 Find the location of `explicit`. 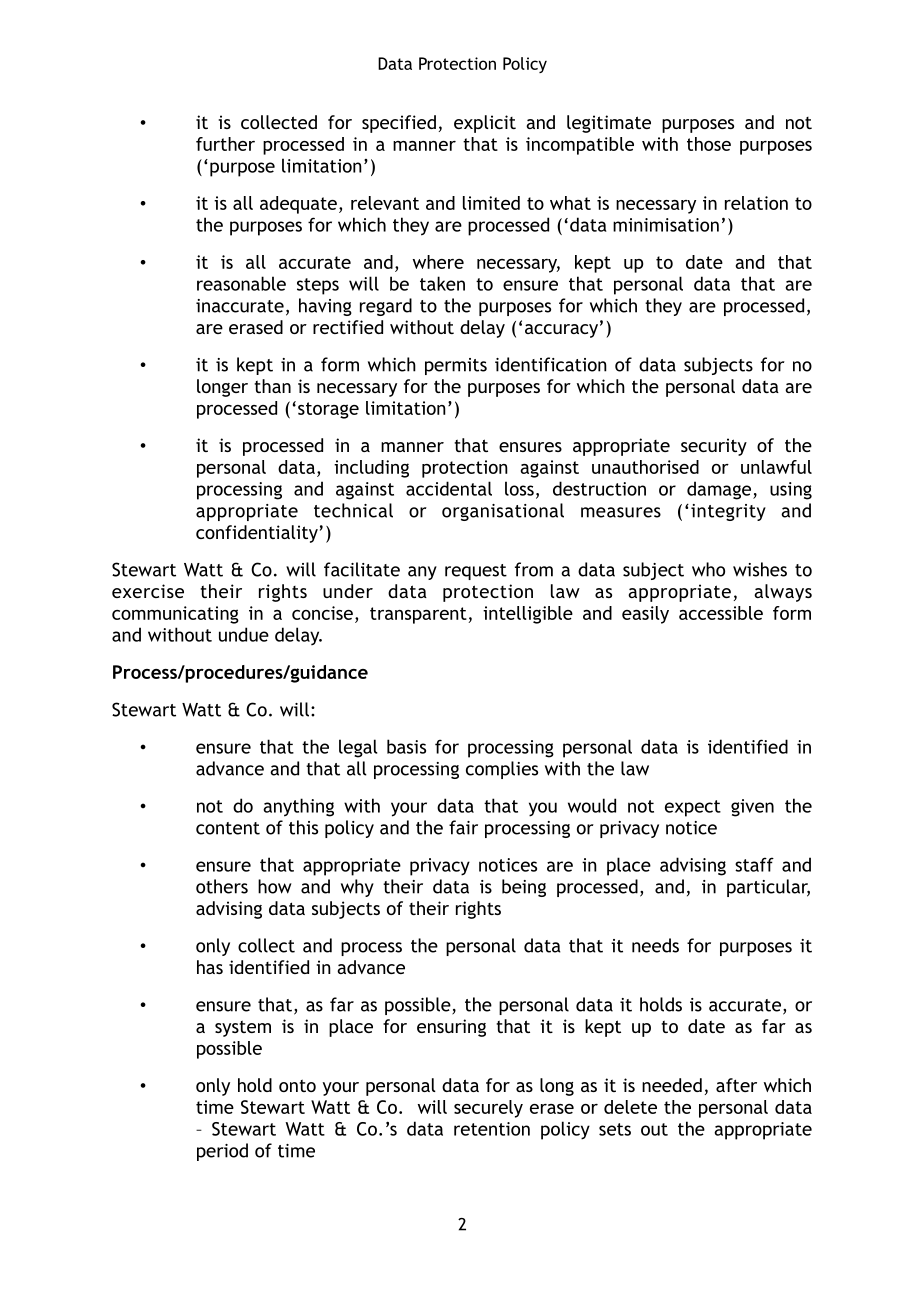

explicit is located at coordinates (485, 124).
